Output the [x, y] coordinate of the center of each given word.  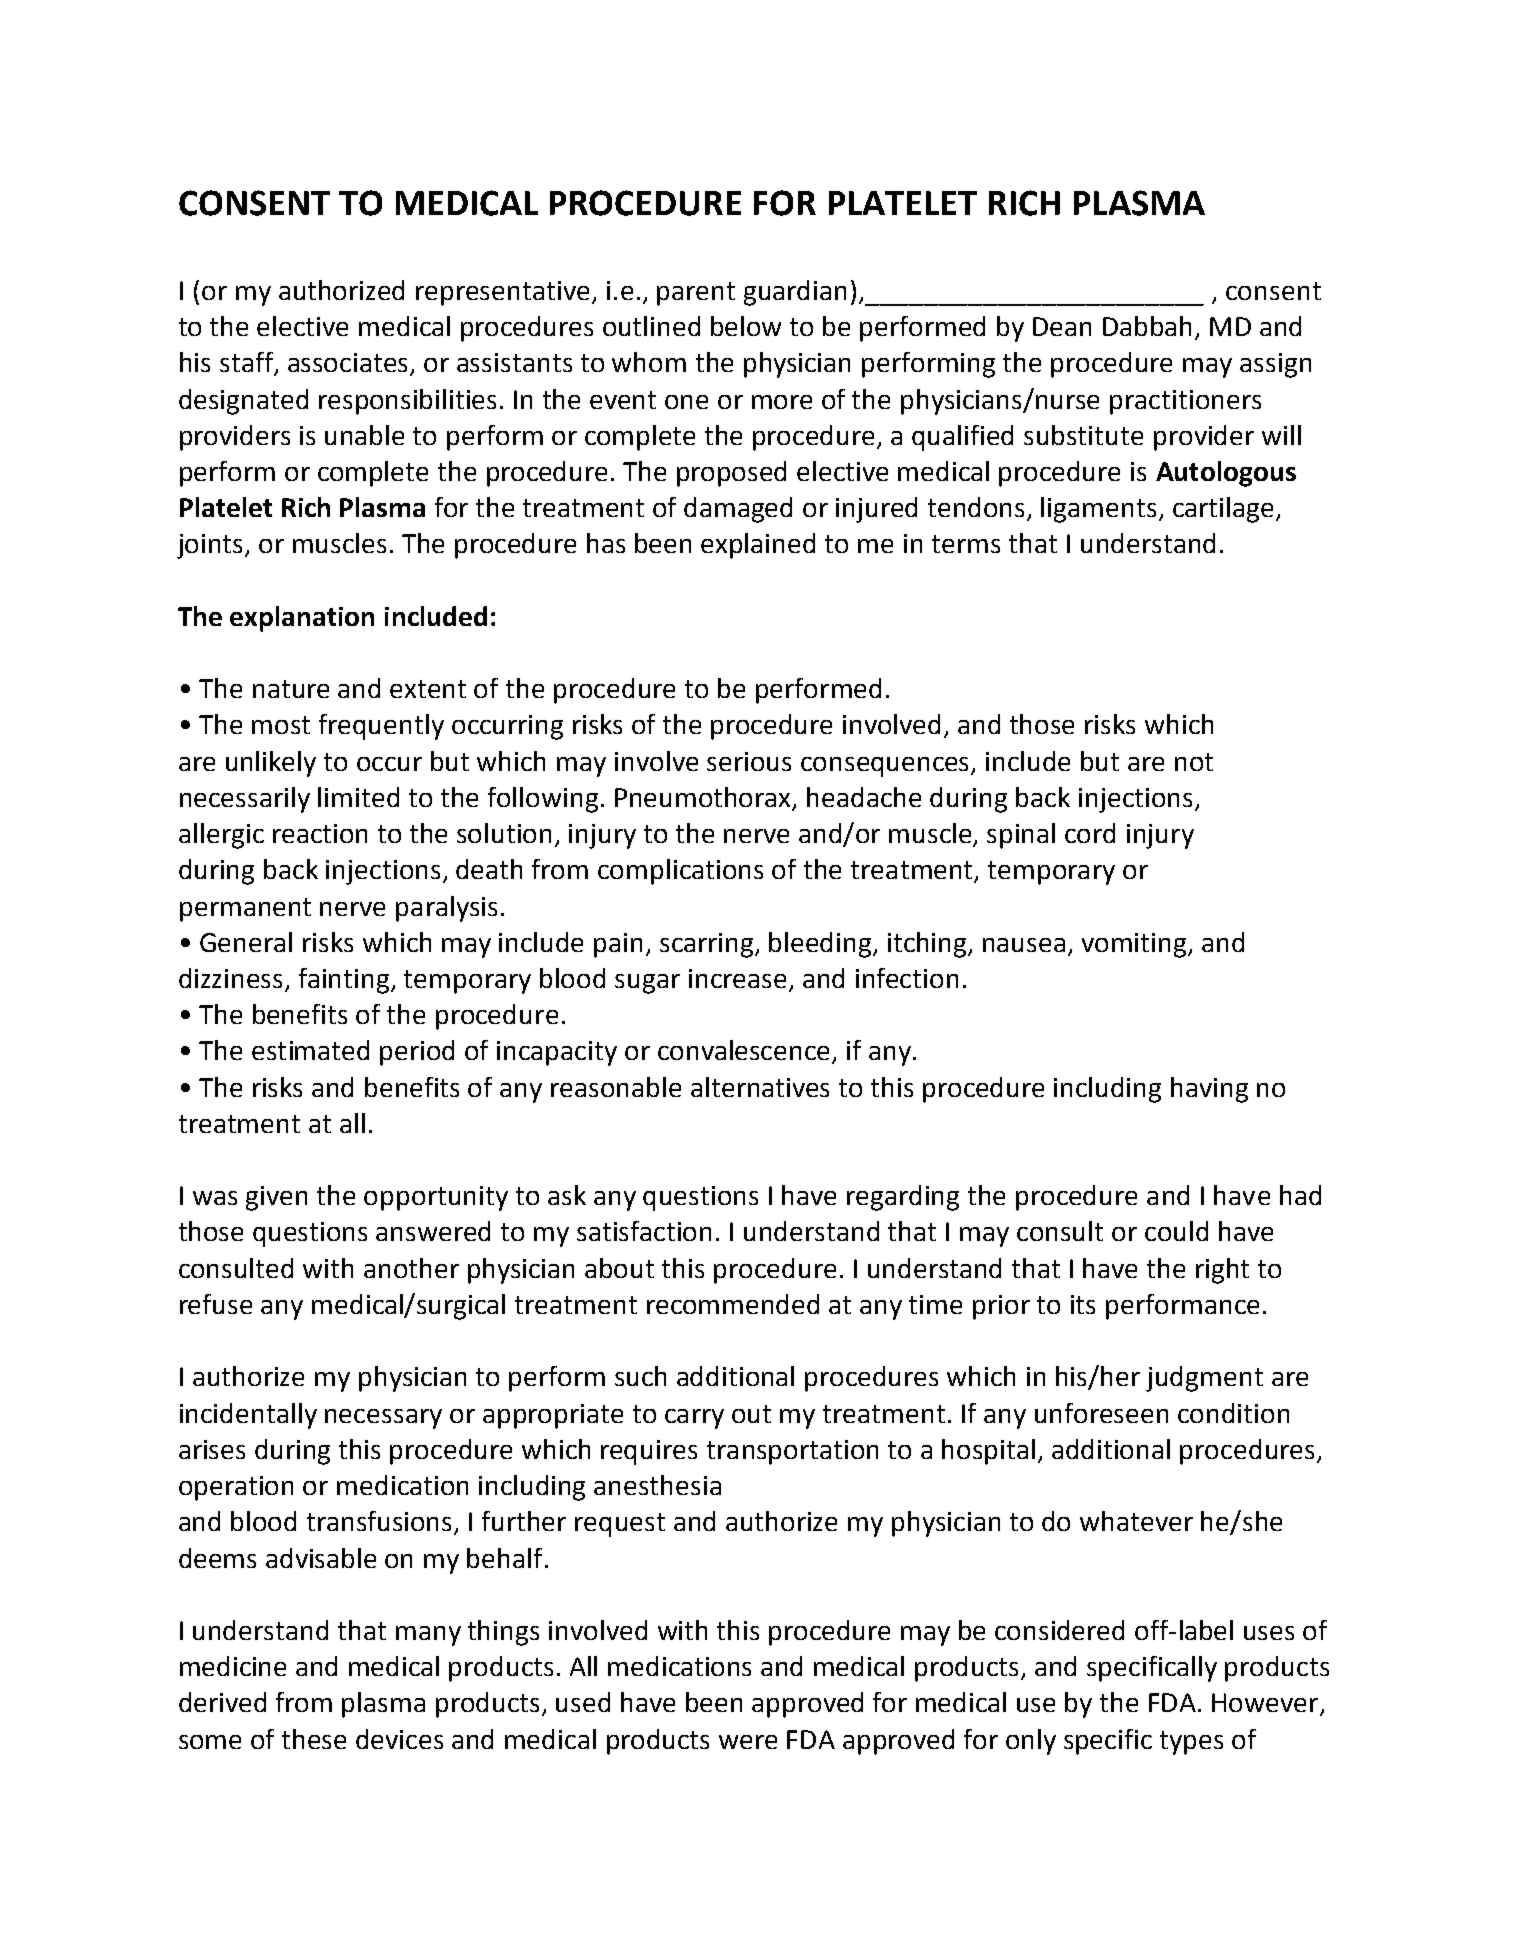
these [314, 1739]
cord [1090, 833]
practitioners [1185, 402]
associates [349, 364]
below [746, 326]
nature [291, 689]
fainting [345, 981]
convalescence [745, 1051]
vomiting [1135, 945]
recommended [733, 1304]
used [583, 1702]
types [1191, 1743]
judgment [1204, 1379]
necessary [383, 1419]
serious [749, 761]
